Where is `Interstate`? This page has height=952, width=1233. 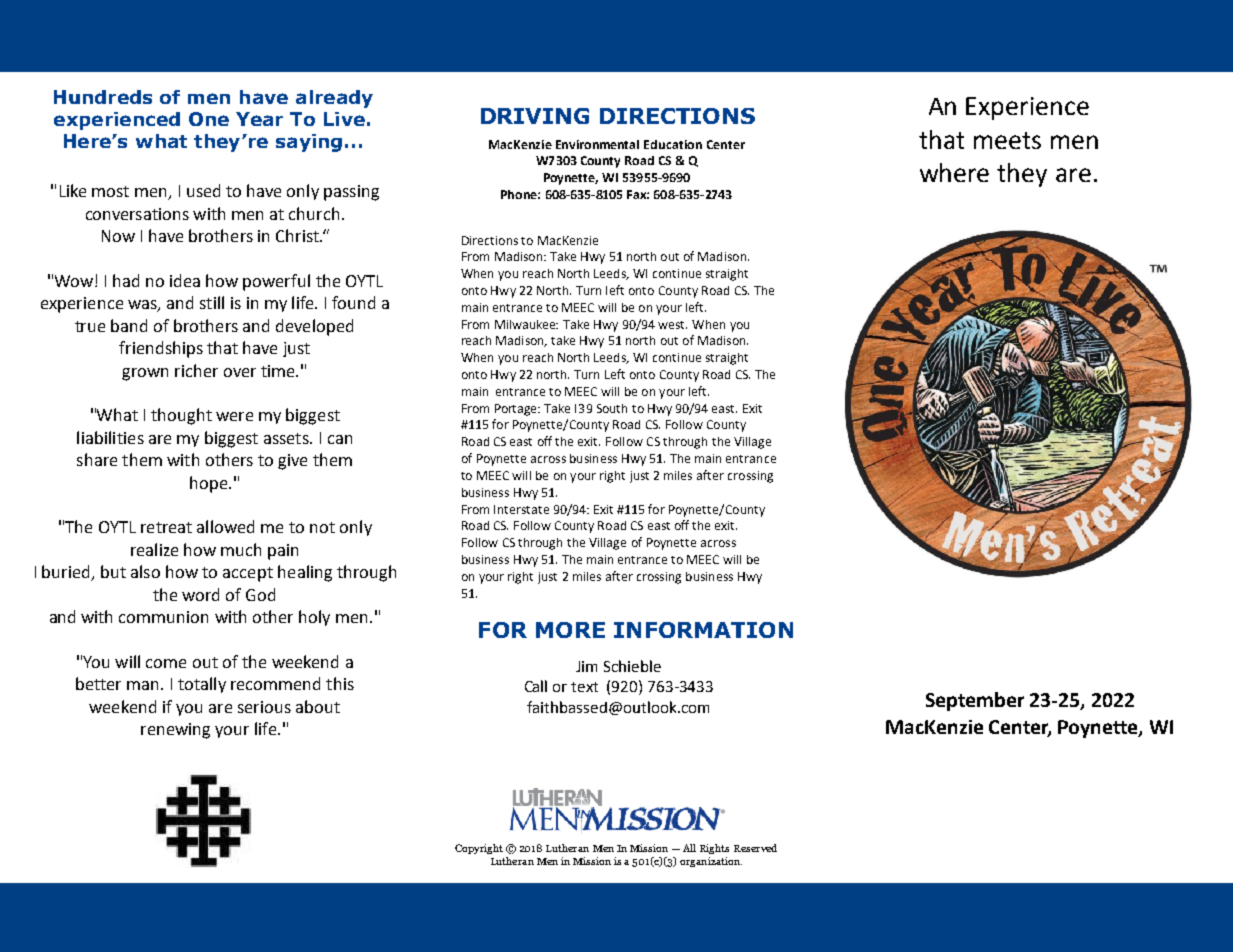
Interstate is located at coordinates (521, 509).
